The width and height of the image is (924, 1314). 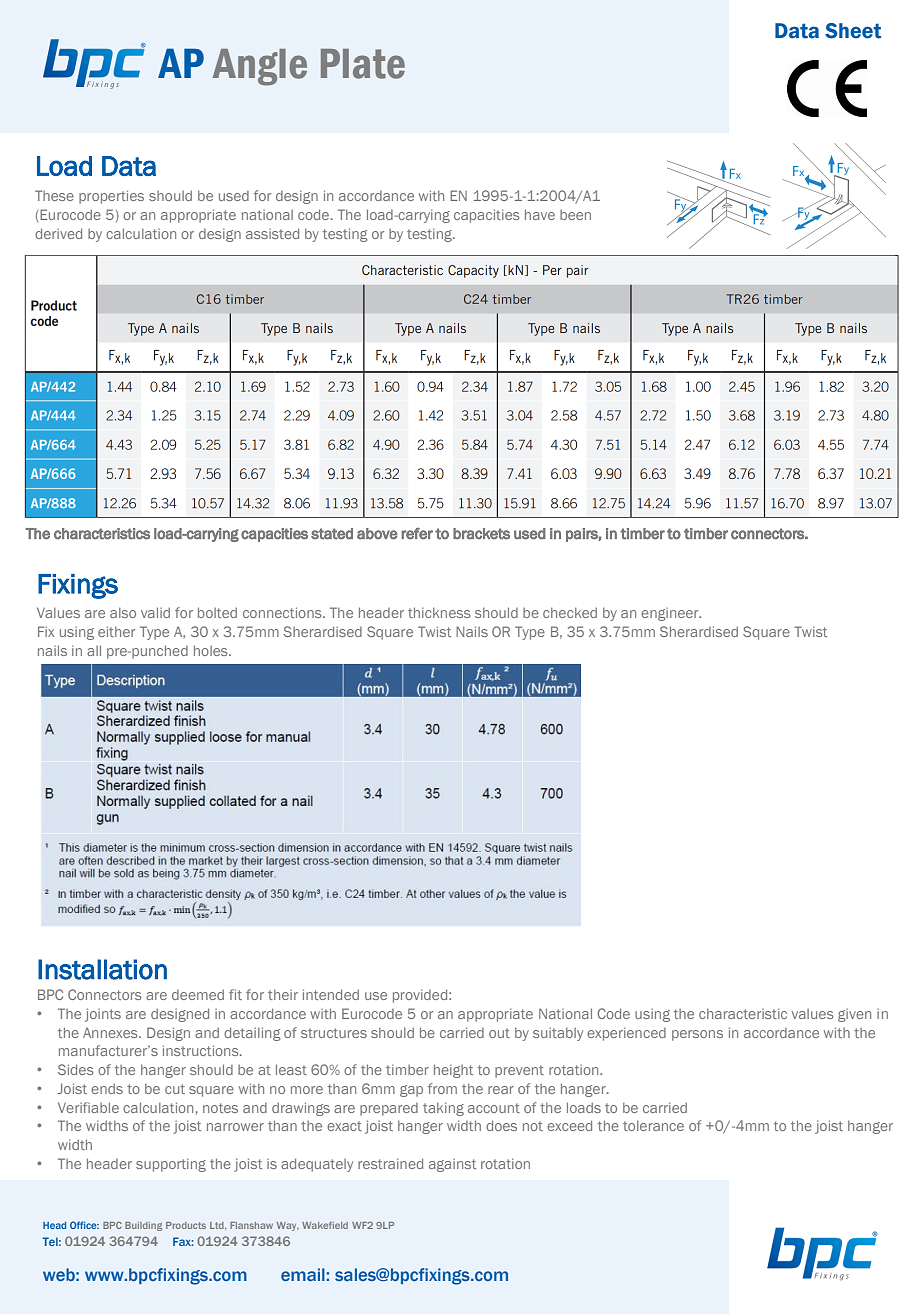 I want to click on against, so click(x=452, y=1165).
